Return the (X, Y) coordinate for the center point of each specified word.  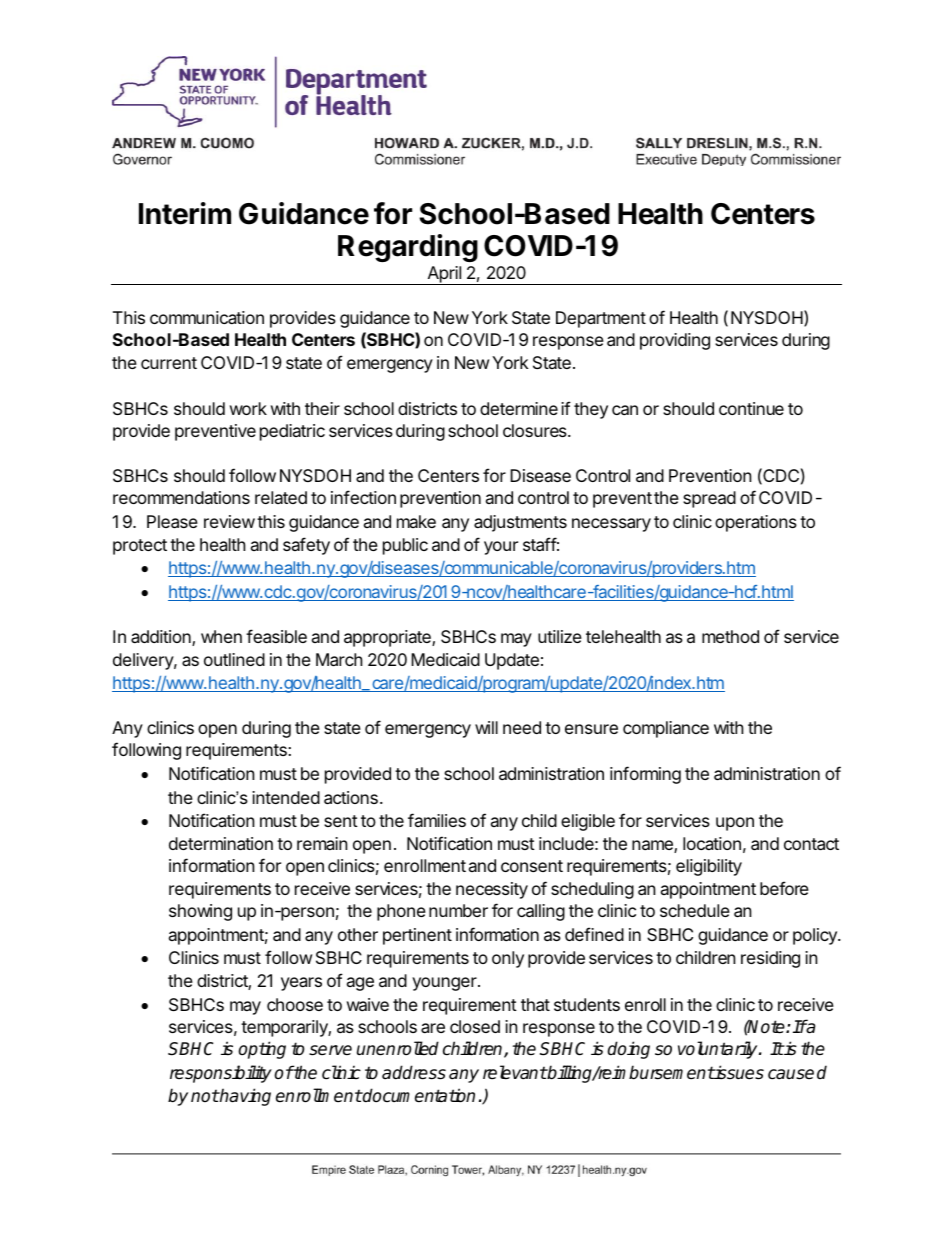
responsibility (221, 1074)
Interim (185, 213)
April (444, 275)
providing (675, 341)
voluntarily (719, 1050)
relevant (515, 1072)
